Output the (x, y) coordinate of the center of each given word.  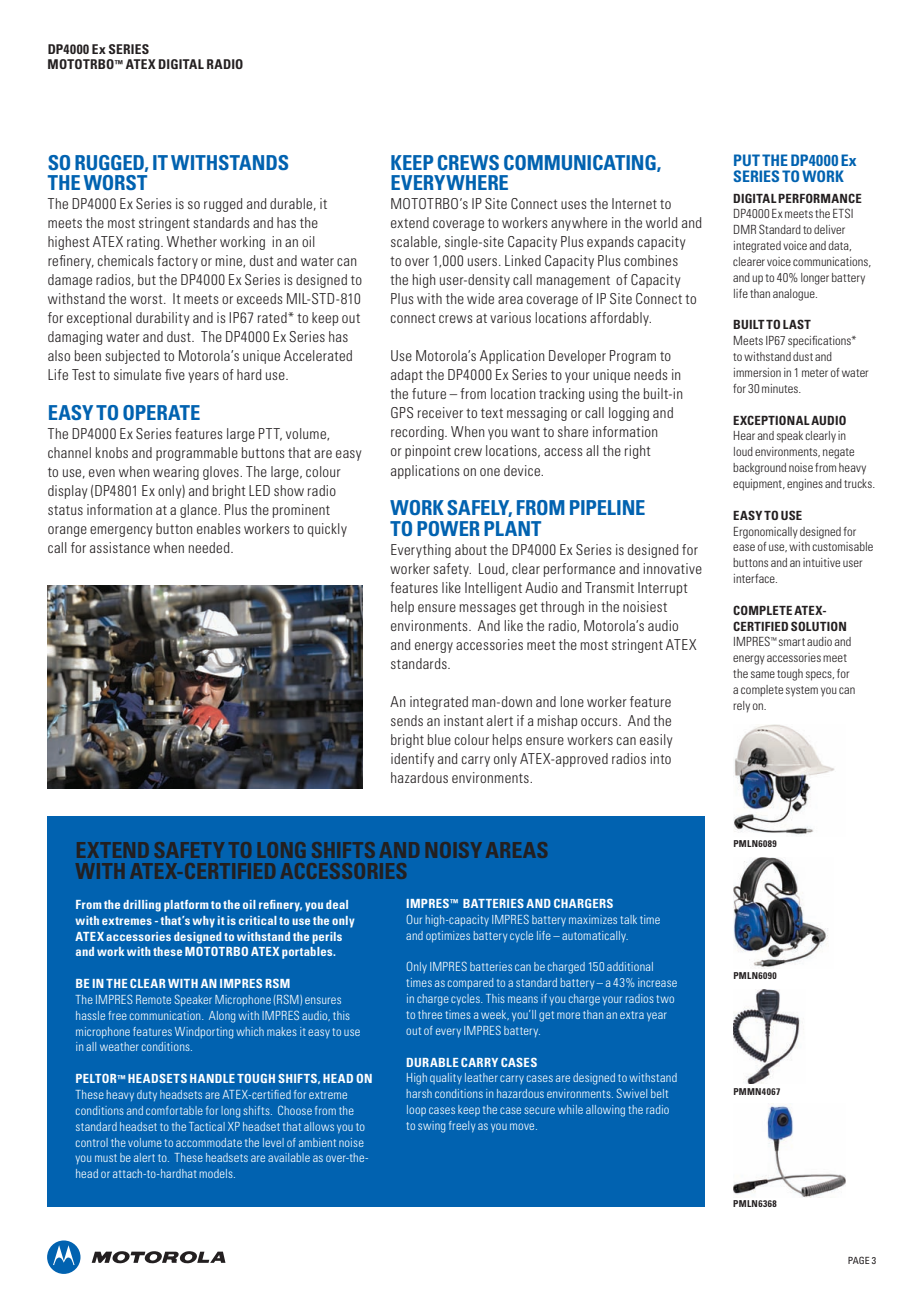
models (217, 1173)
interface (755, 578)
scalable (415, 242)
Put (747, 160)
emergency (121, 531)
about (471, 549)
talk (628, 919)
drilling (142, 906)
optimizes (448, 936)
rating (144, 243)
